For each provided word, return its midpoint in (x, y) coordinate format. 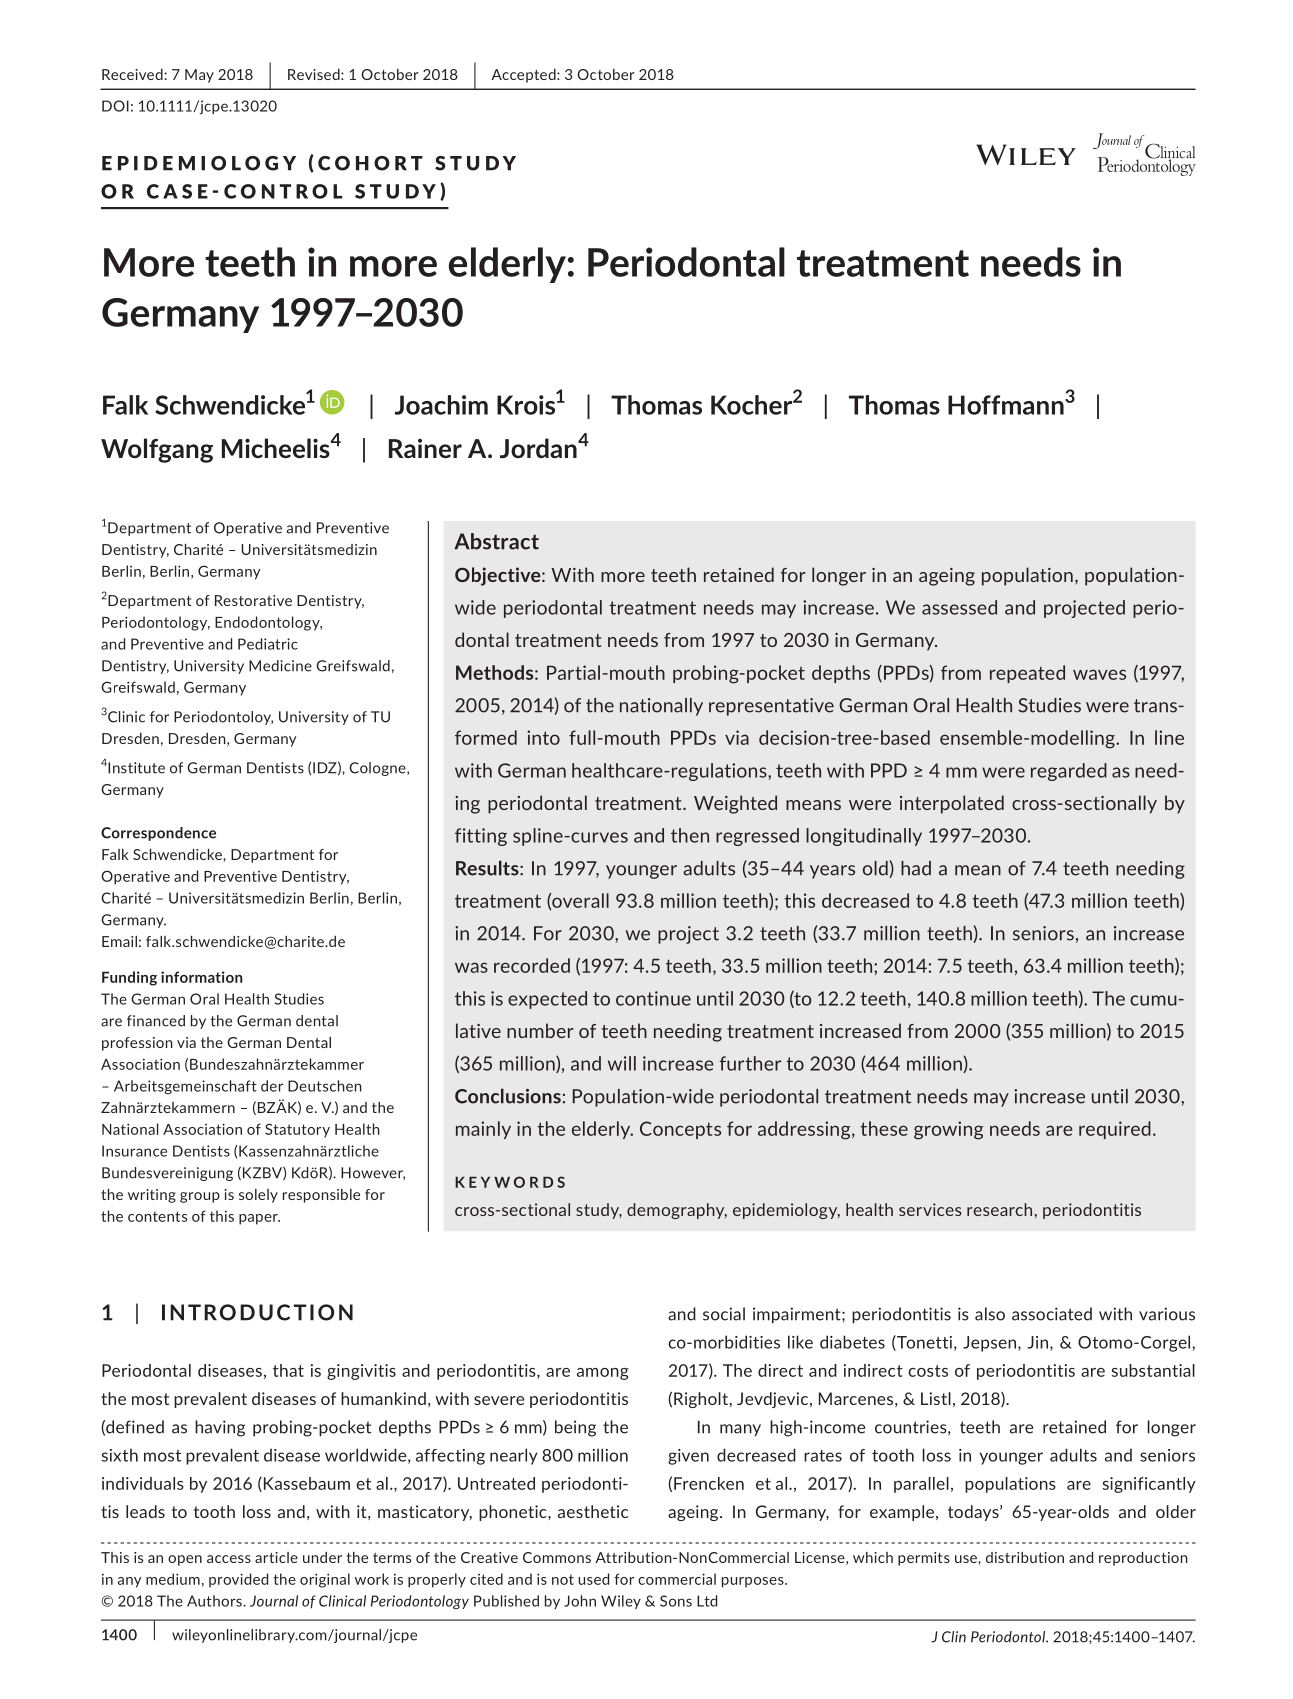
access (229, 1559)
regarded (1069, 772)
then (690, 835)
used (593, 1579)
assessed (959, 607)
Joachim (441, 405)
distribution (1025, 1557)
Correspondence (158, 834)
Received (133, 74)
